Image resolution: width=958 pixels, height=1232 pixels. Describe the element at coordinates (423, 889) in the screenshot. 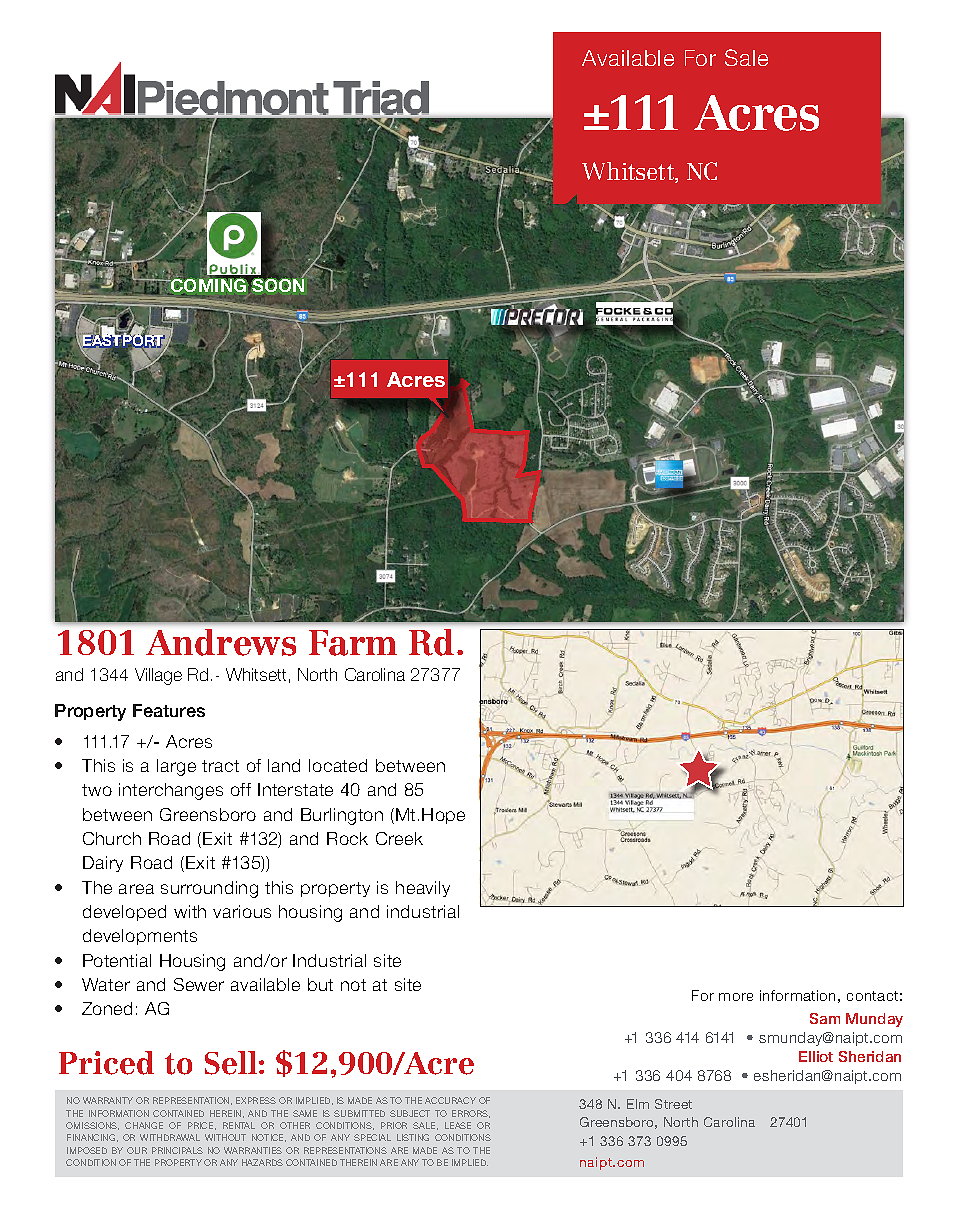

I see `heavily` at that location.
